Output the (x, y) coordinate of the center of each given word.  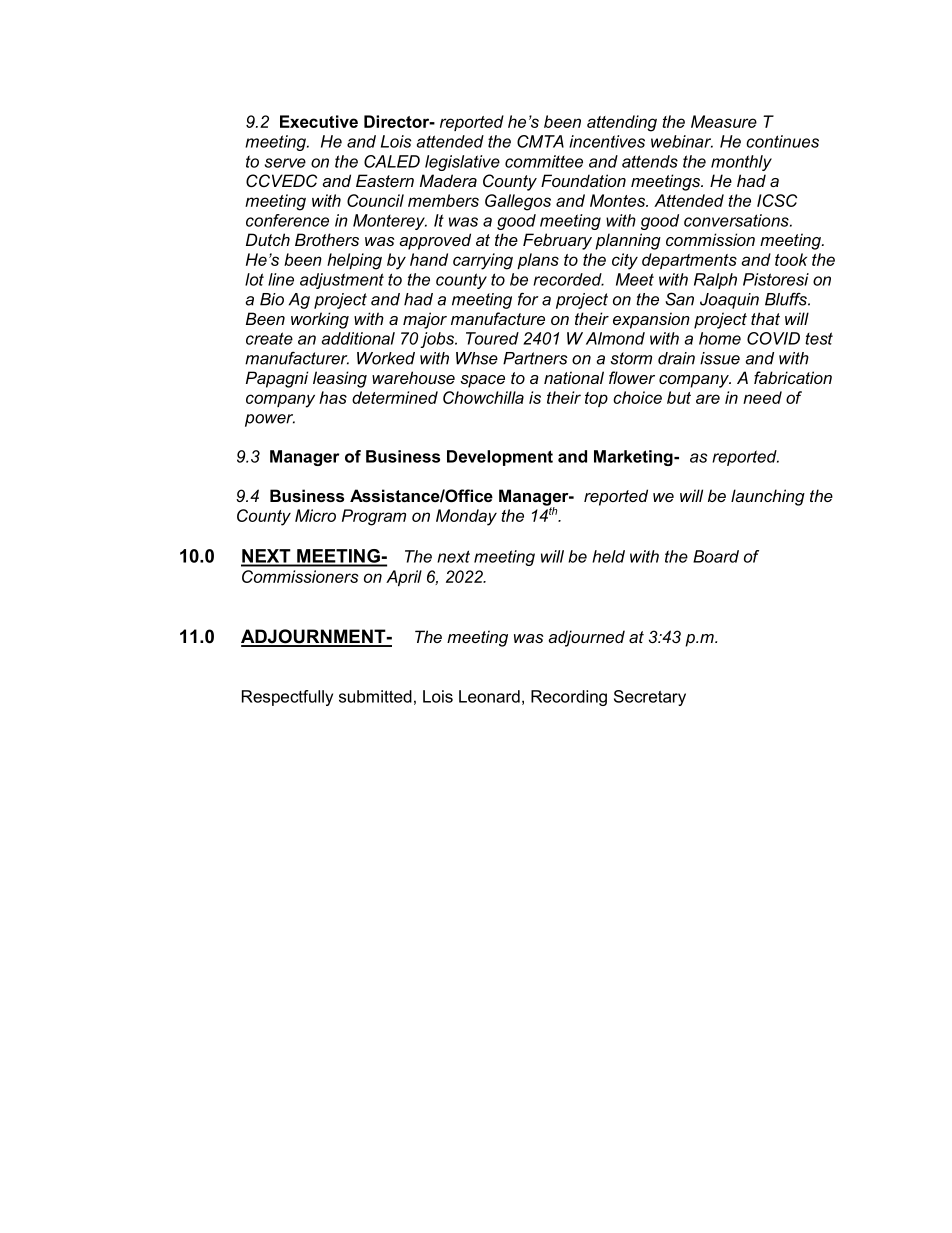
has (333, 397)
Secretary (650, 698)
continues (782, 141)
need (762, 397)
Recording (569, 698)
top (596, 399)
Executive (319, 121)
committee (544, 161)
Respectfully (287, 698)
